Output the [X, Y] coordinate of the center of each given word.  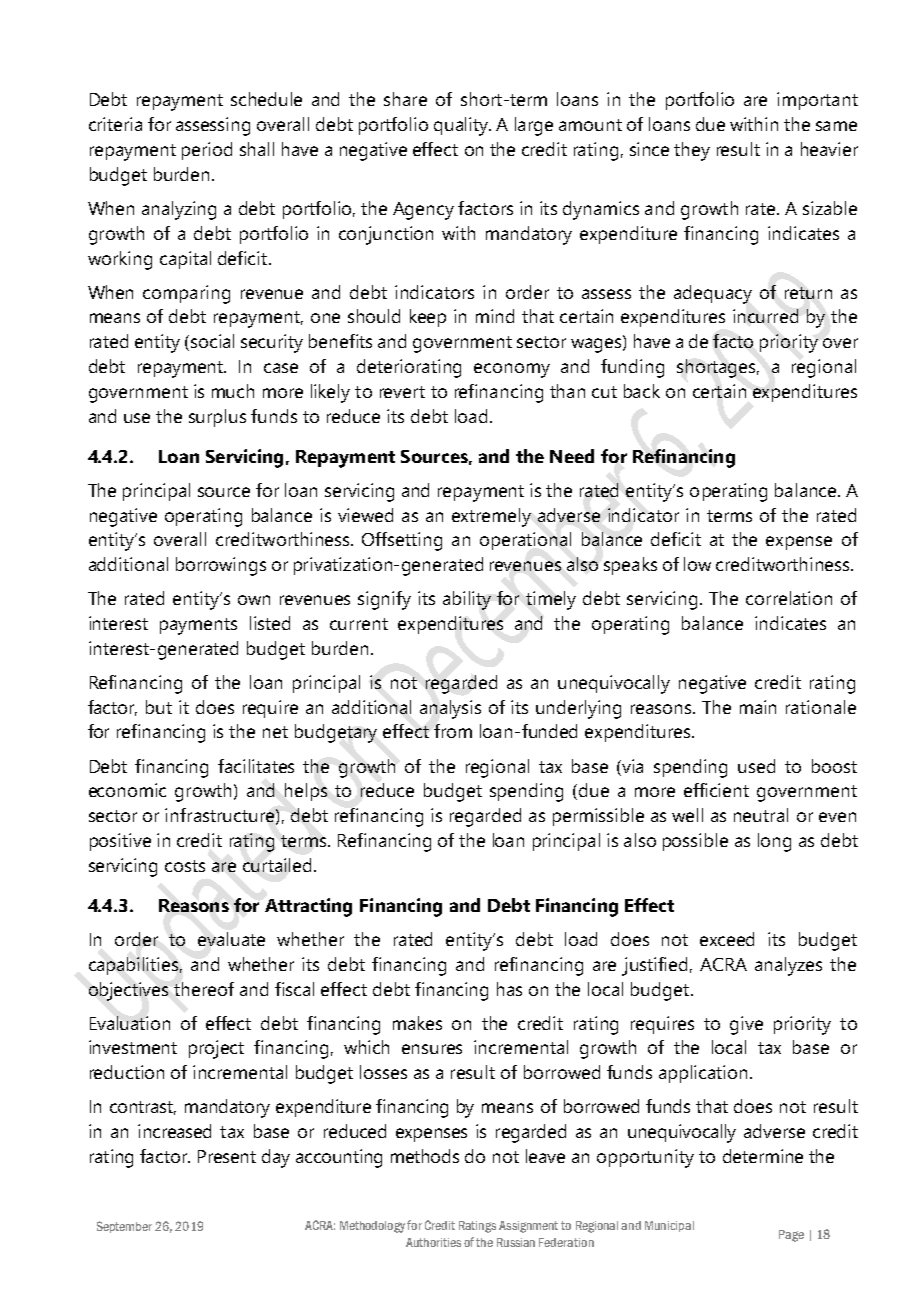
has [509, 989]
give [746, 1025]
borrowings [221, 566]
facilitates [256, 766]
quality [462, 126]
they [692, 151]
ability [467, 600]
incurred [765, 316]
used [756, 766]
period [207, 151]
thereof [204, 989]
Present [227, 1156]
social [212, 341]
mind [495, 316]
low [697, 564]
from [453, 731]
